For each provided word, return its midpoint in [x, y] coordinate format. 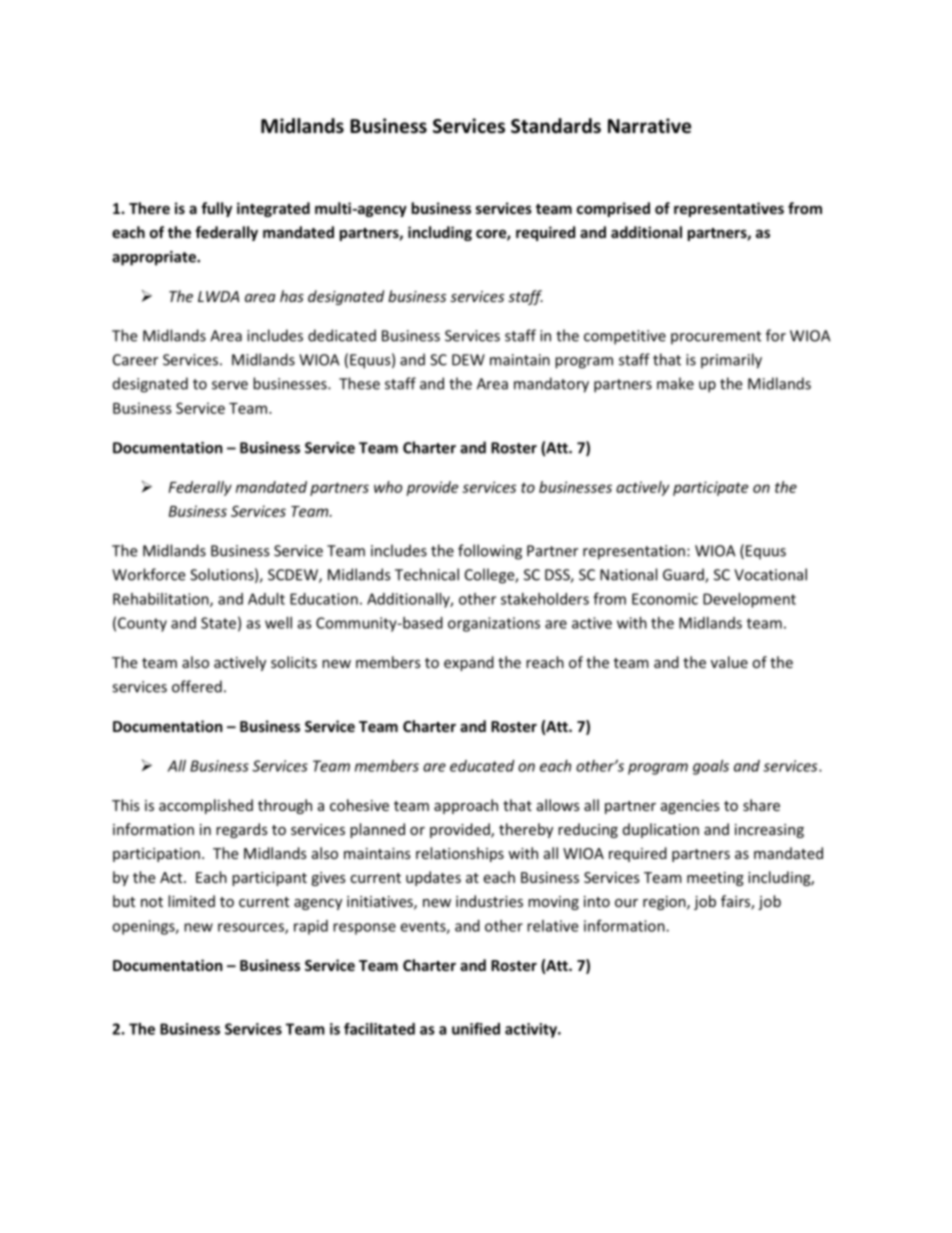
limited [191, 901]
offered [197, 686]
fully [216, 209]
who [388, 487]
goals [711, 767]
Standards [556, 126]
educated [482, 766]
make [675, 383]
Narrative [649, 126]
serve [230, 385]
